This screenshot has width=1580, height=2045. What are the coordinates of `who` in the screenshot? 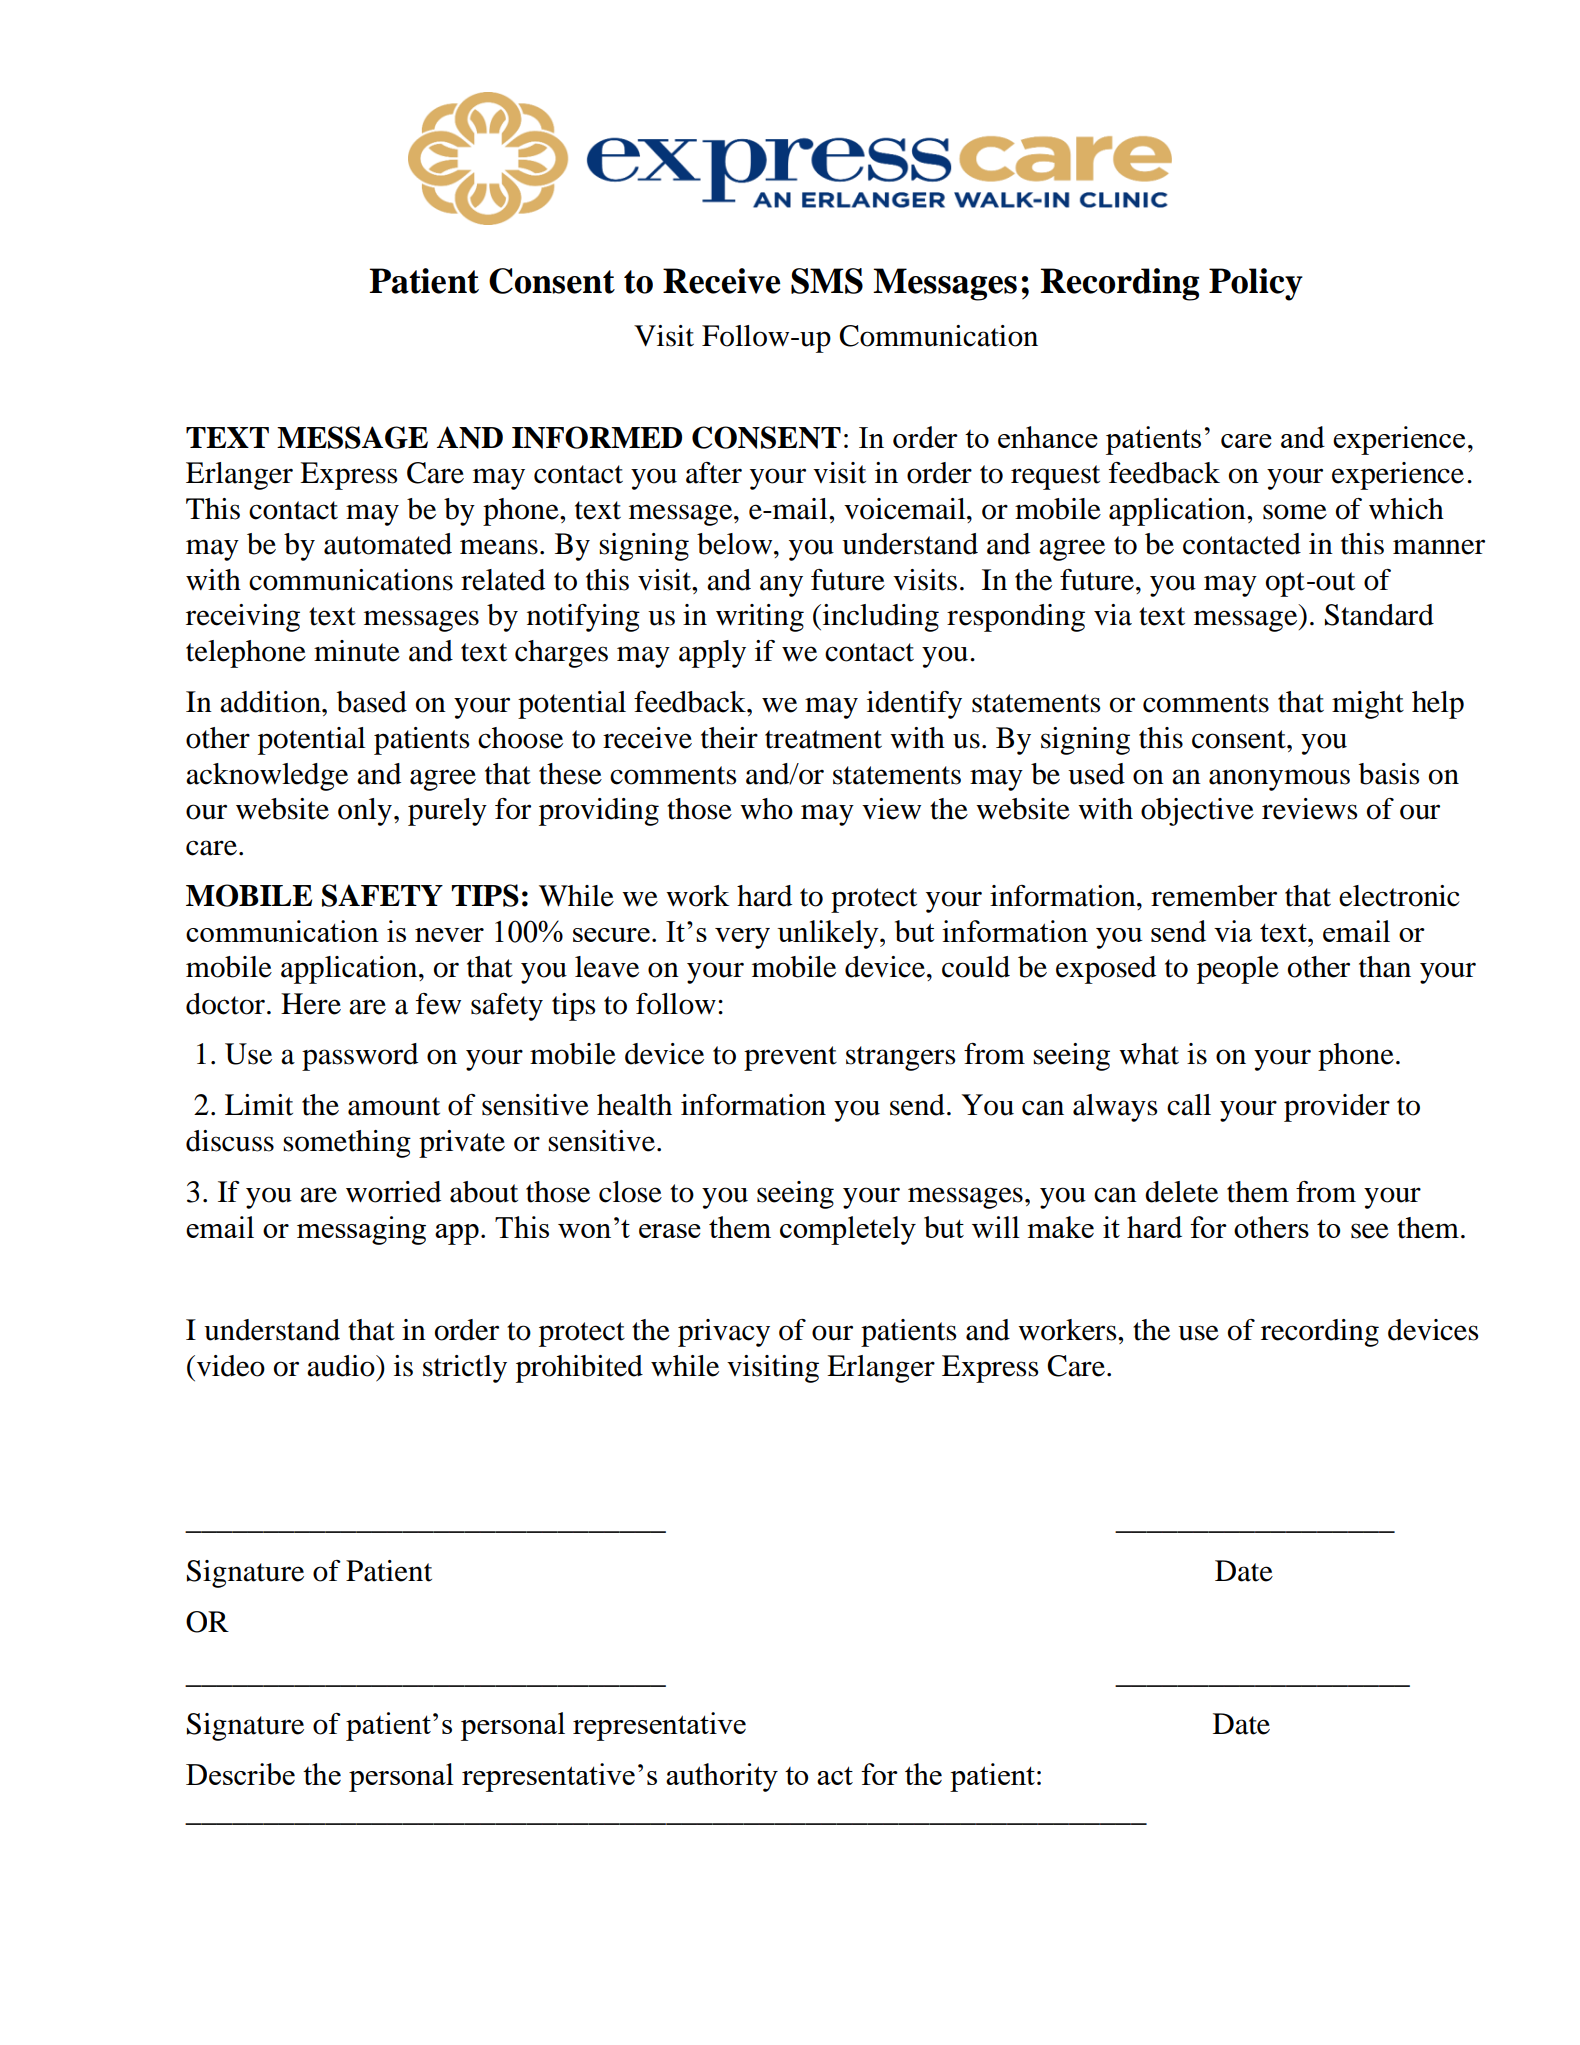 It's located at (766, 809).
